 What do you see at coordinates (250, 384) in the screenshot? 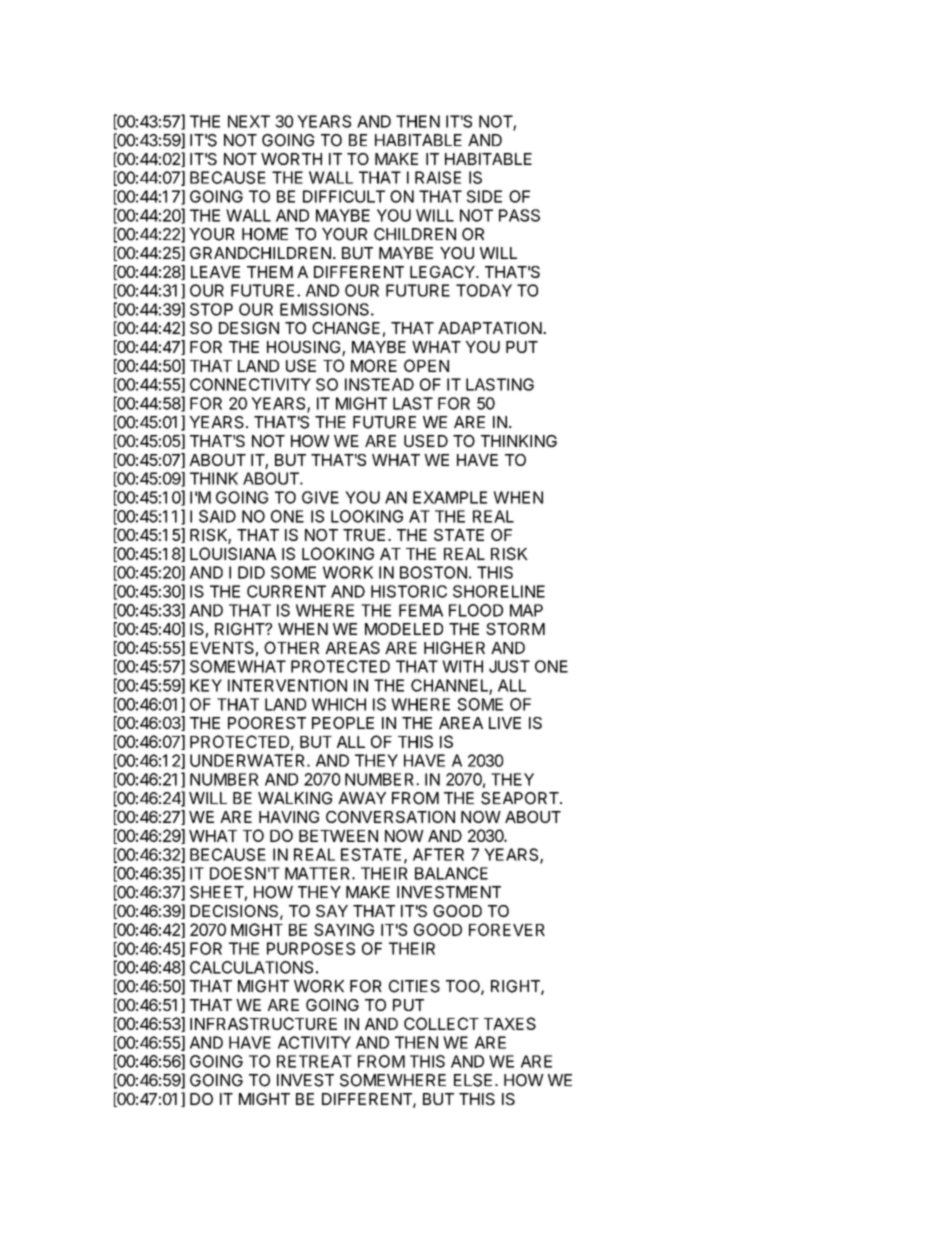
I see `CONNECTIVITY` at bounding box center [250, 384].
